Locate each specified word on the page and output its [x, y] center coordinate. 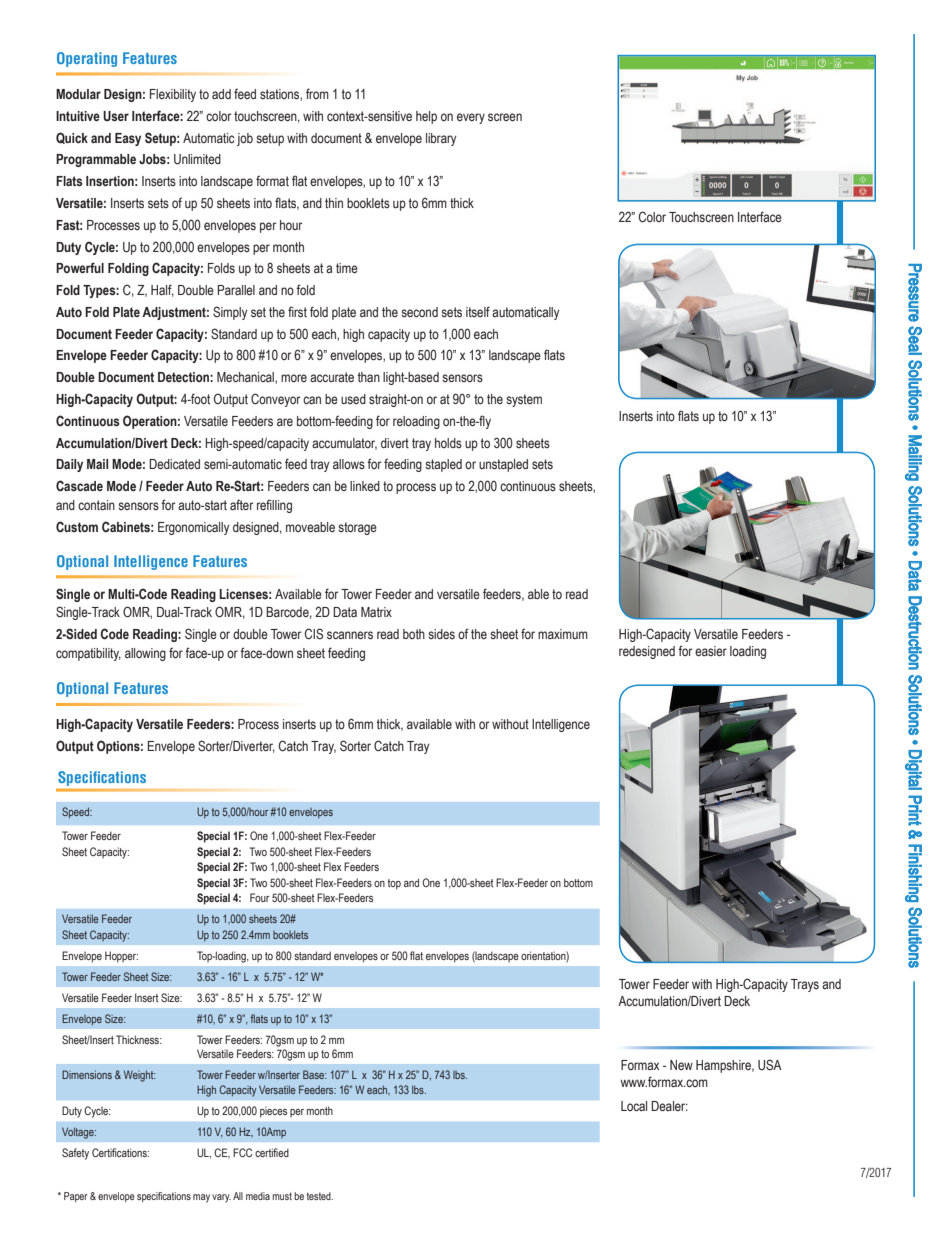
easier [711, 651]
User [116, 116]
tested [320, 1196]
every [471, 118]
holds [448, 443]
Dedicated [174, 464]
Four [260, 897]
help [426, 117]
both [414, 634]
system [524, 400]
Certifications [120, 1152]
